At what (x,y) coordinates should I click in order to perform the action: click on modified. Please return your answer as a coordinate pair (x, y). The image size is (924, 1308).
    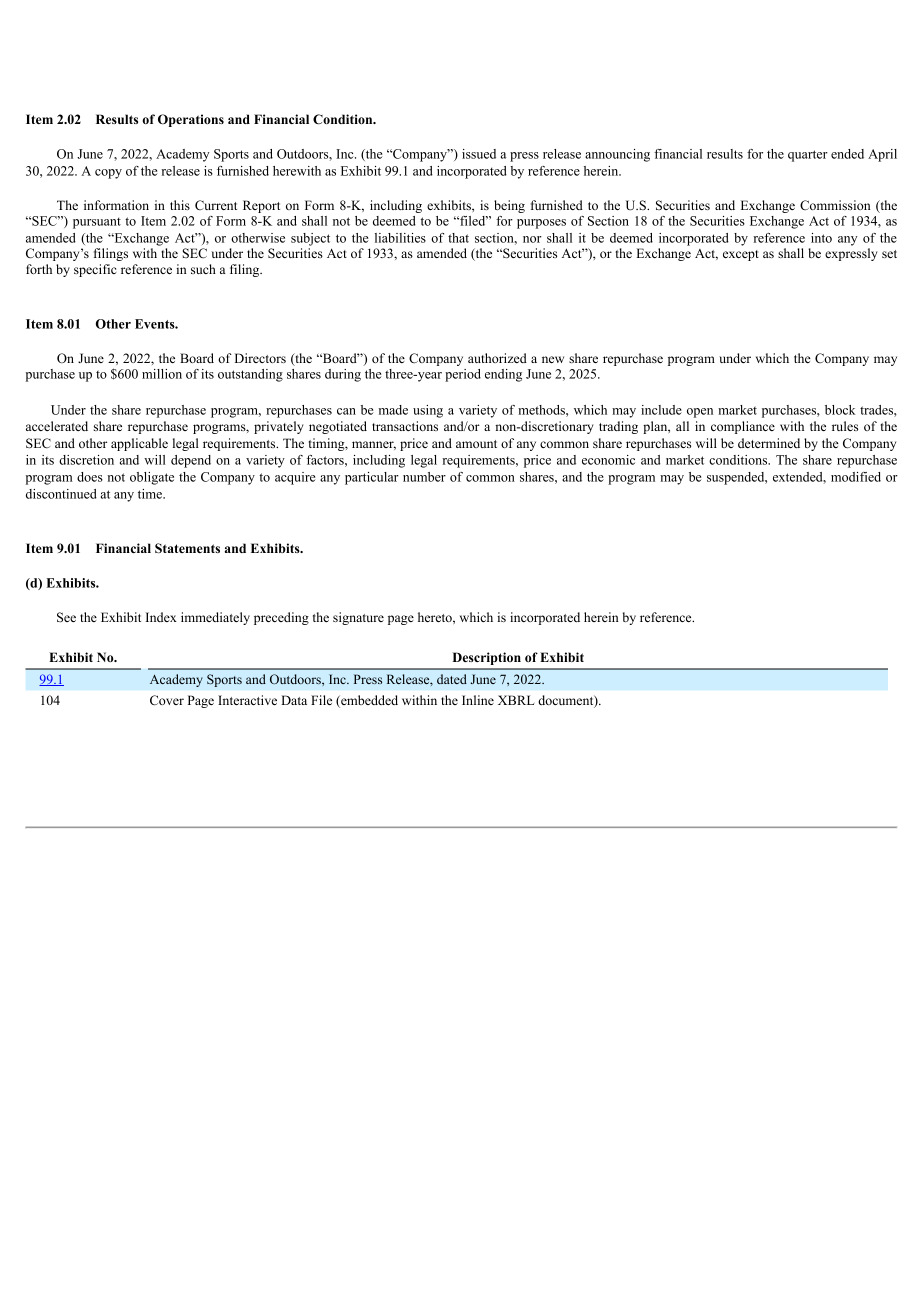
    Looking at the image, I should click on (856, 477).
